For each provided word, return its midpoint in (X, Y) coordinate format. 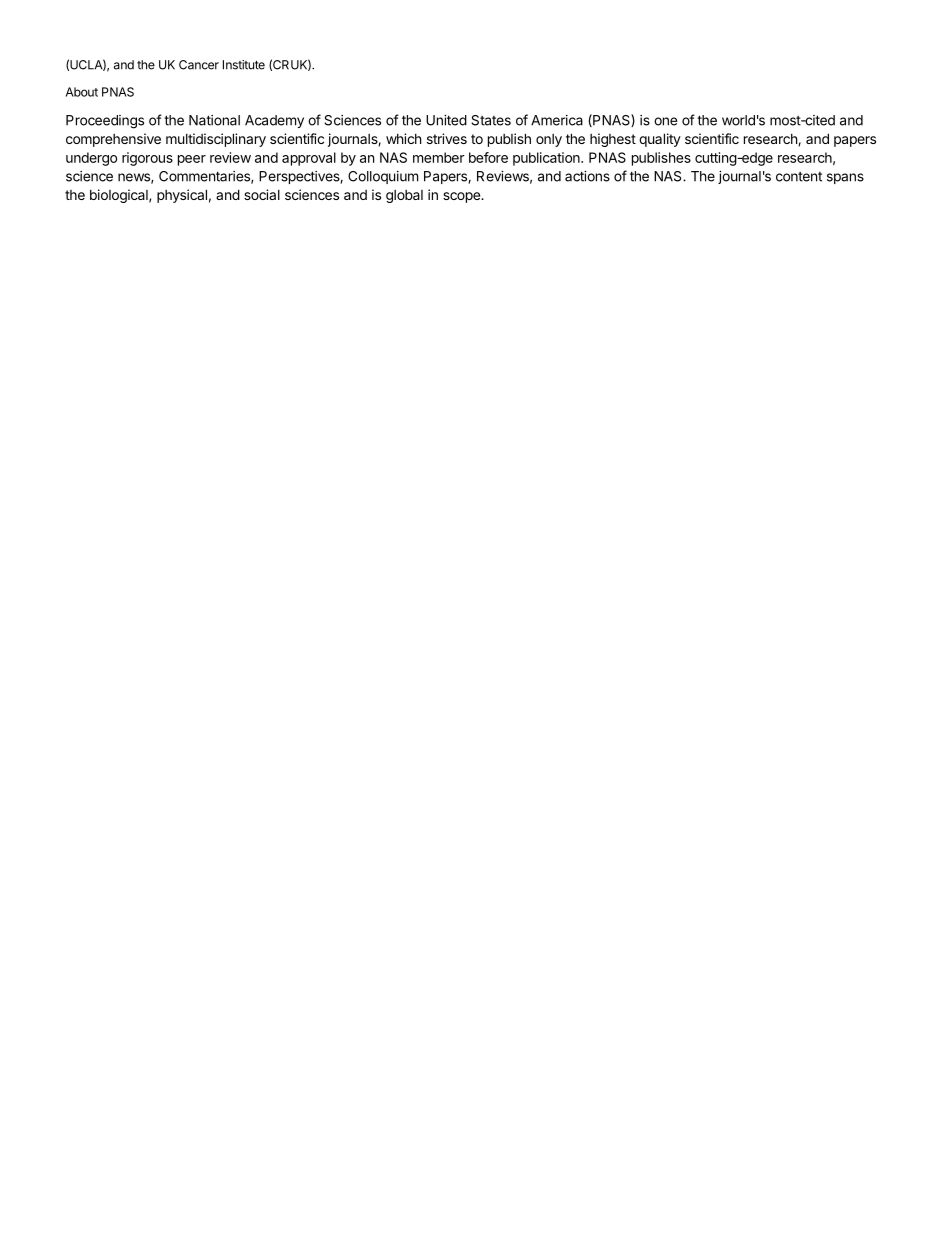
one (665, 121)
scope (462, 197)
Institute (244, 65)
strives (447, 138)
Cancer (199, 65)
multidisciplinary (216, 140)
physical (182, 196)
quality (660, 140)
